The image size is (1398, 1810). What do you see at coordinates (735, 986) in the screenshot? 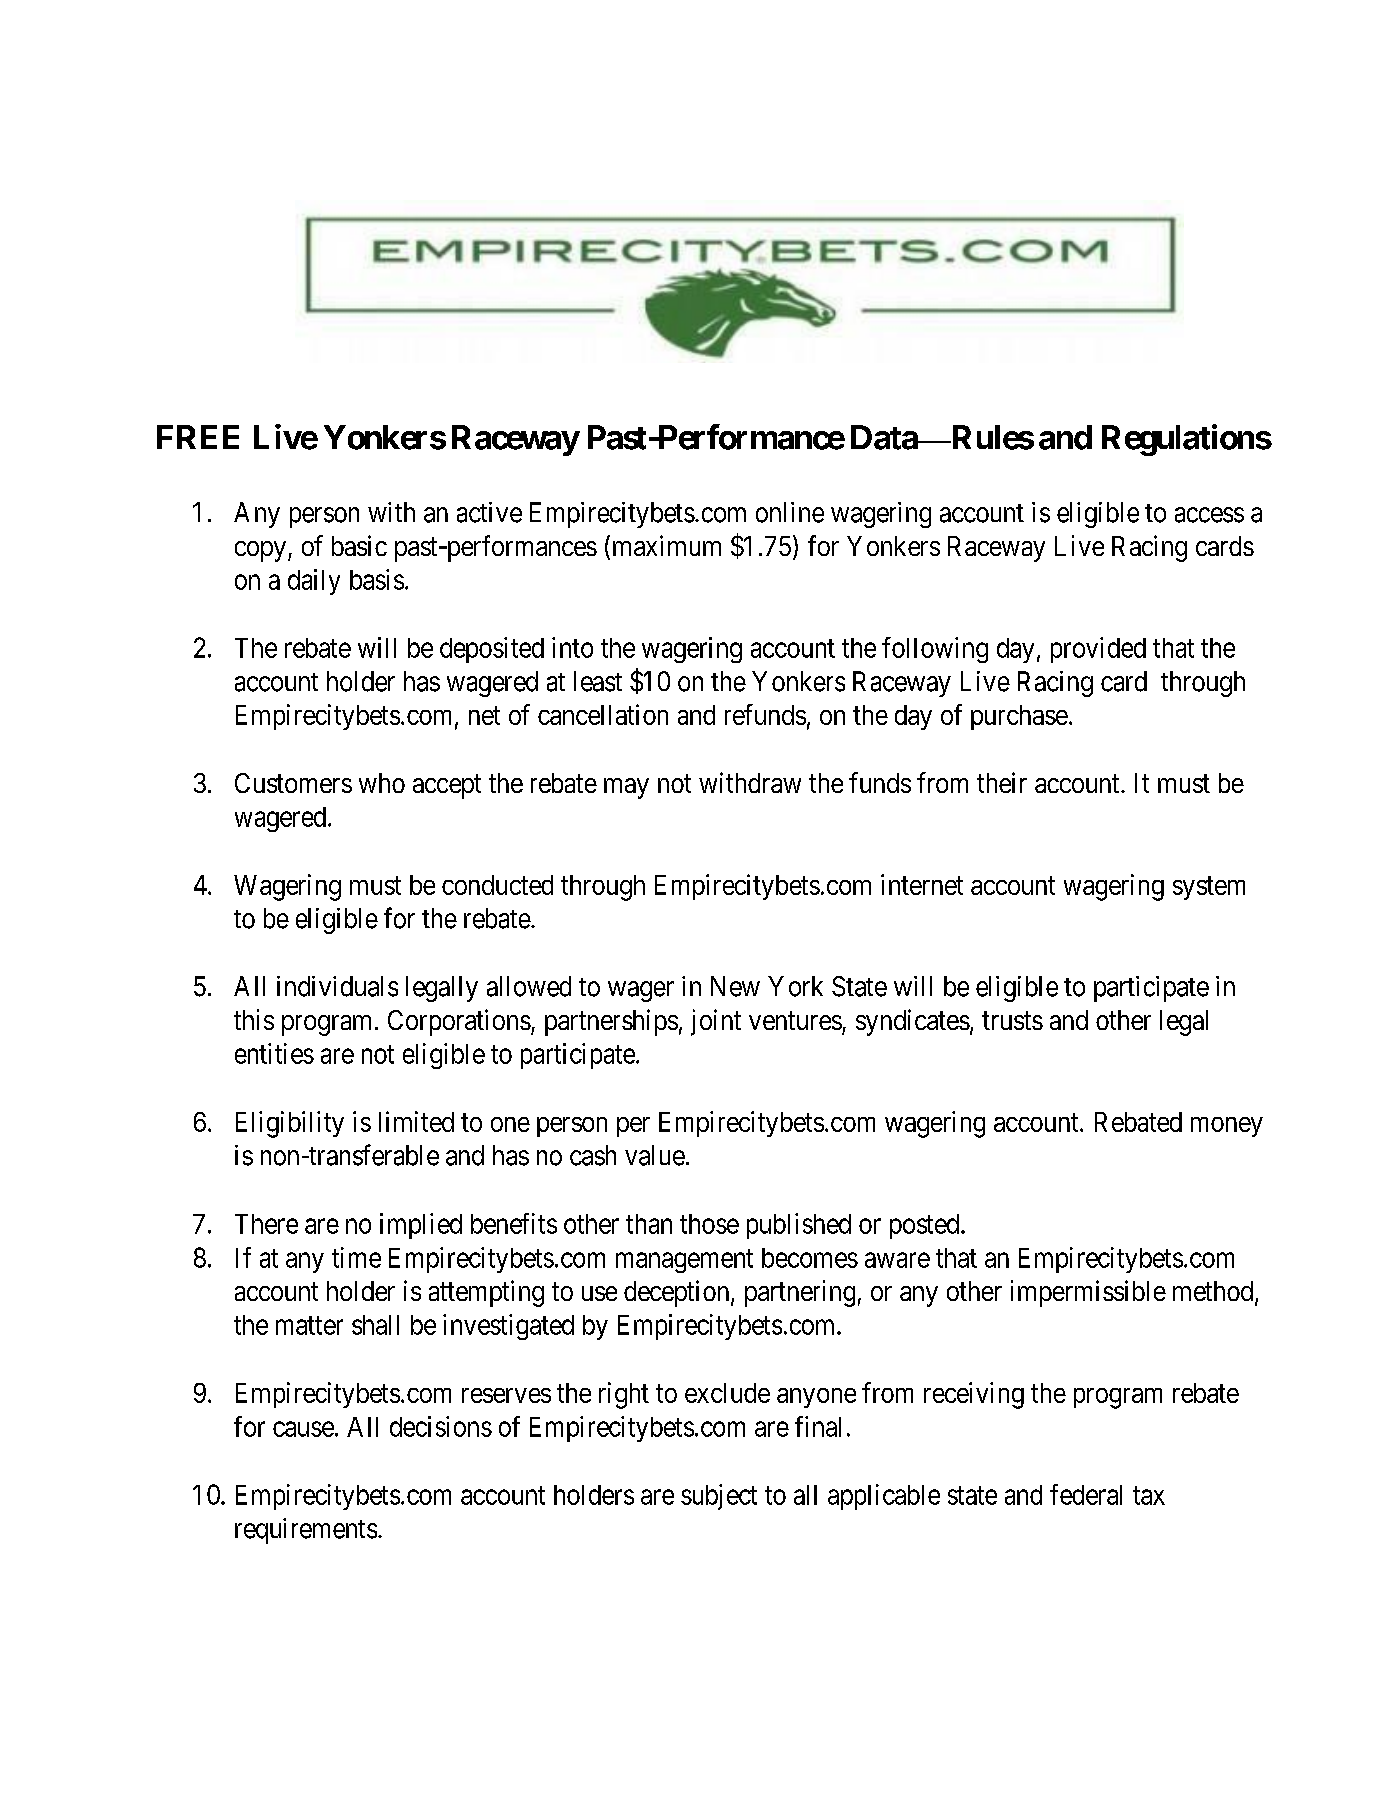
I see `New` at bounding box center [735, 986].
